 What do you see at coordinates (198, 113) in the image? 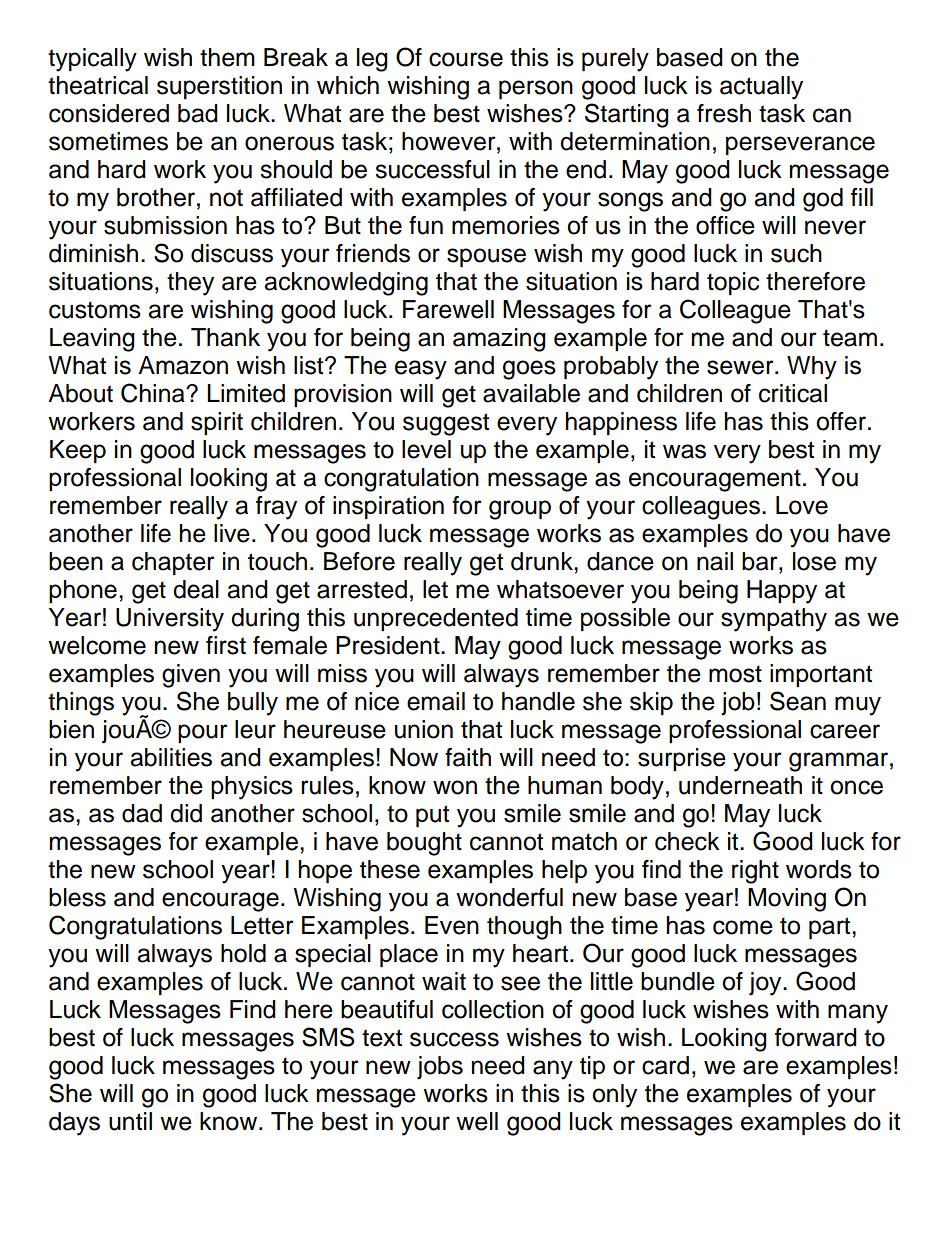
I see `bad` at bounding box center [198, 113].
